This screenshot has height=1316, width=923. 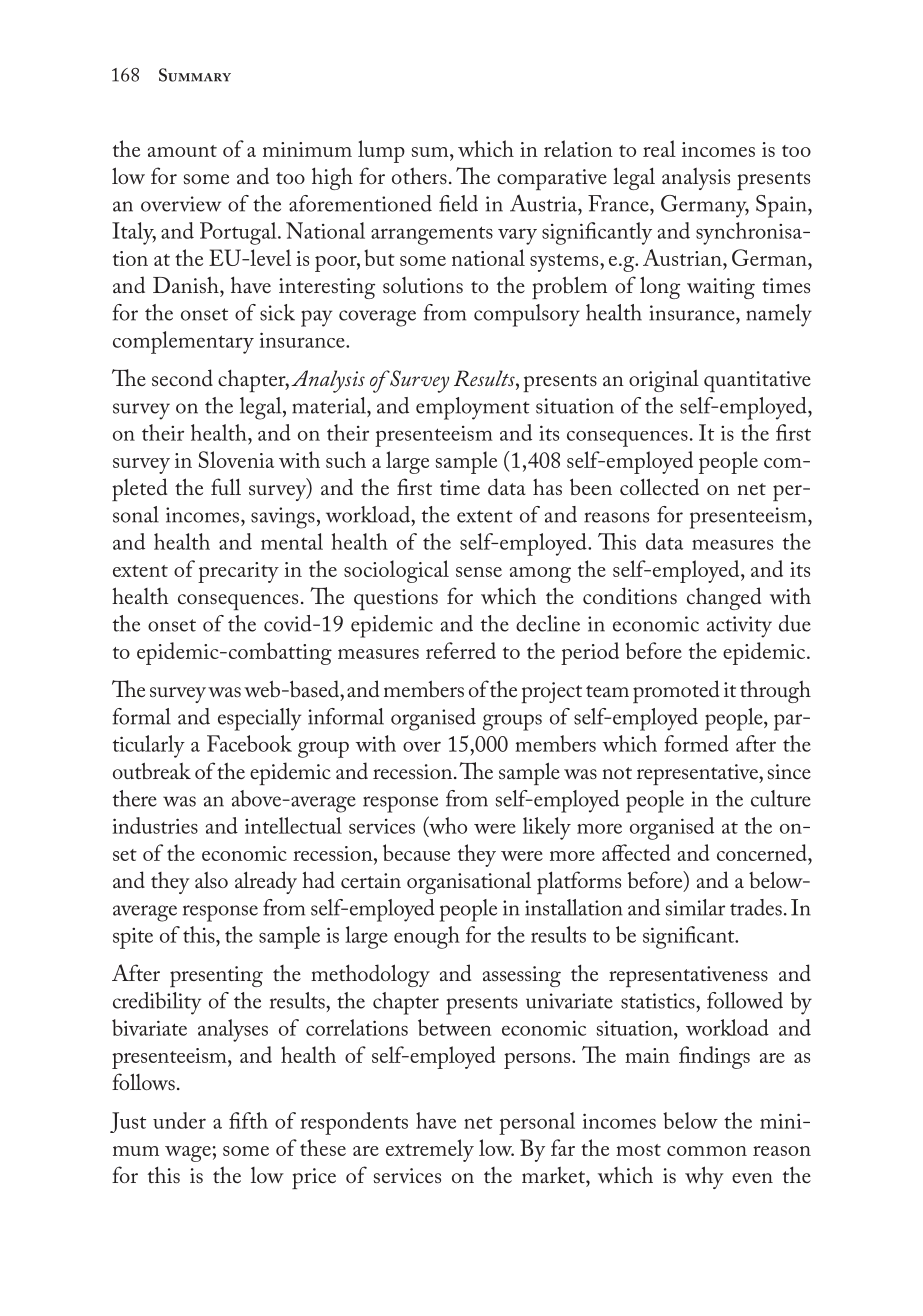 I want to click on others, so click(x=419, y=176).
